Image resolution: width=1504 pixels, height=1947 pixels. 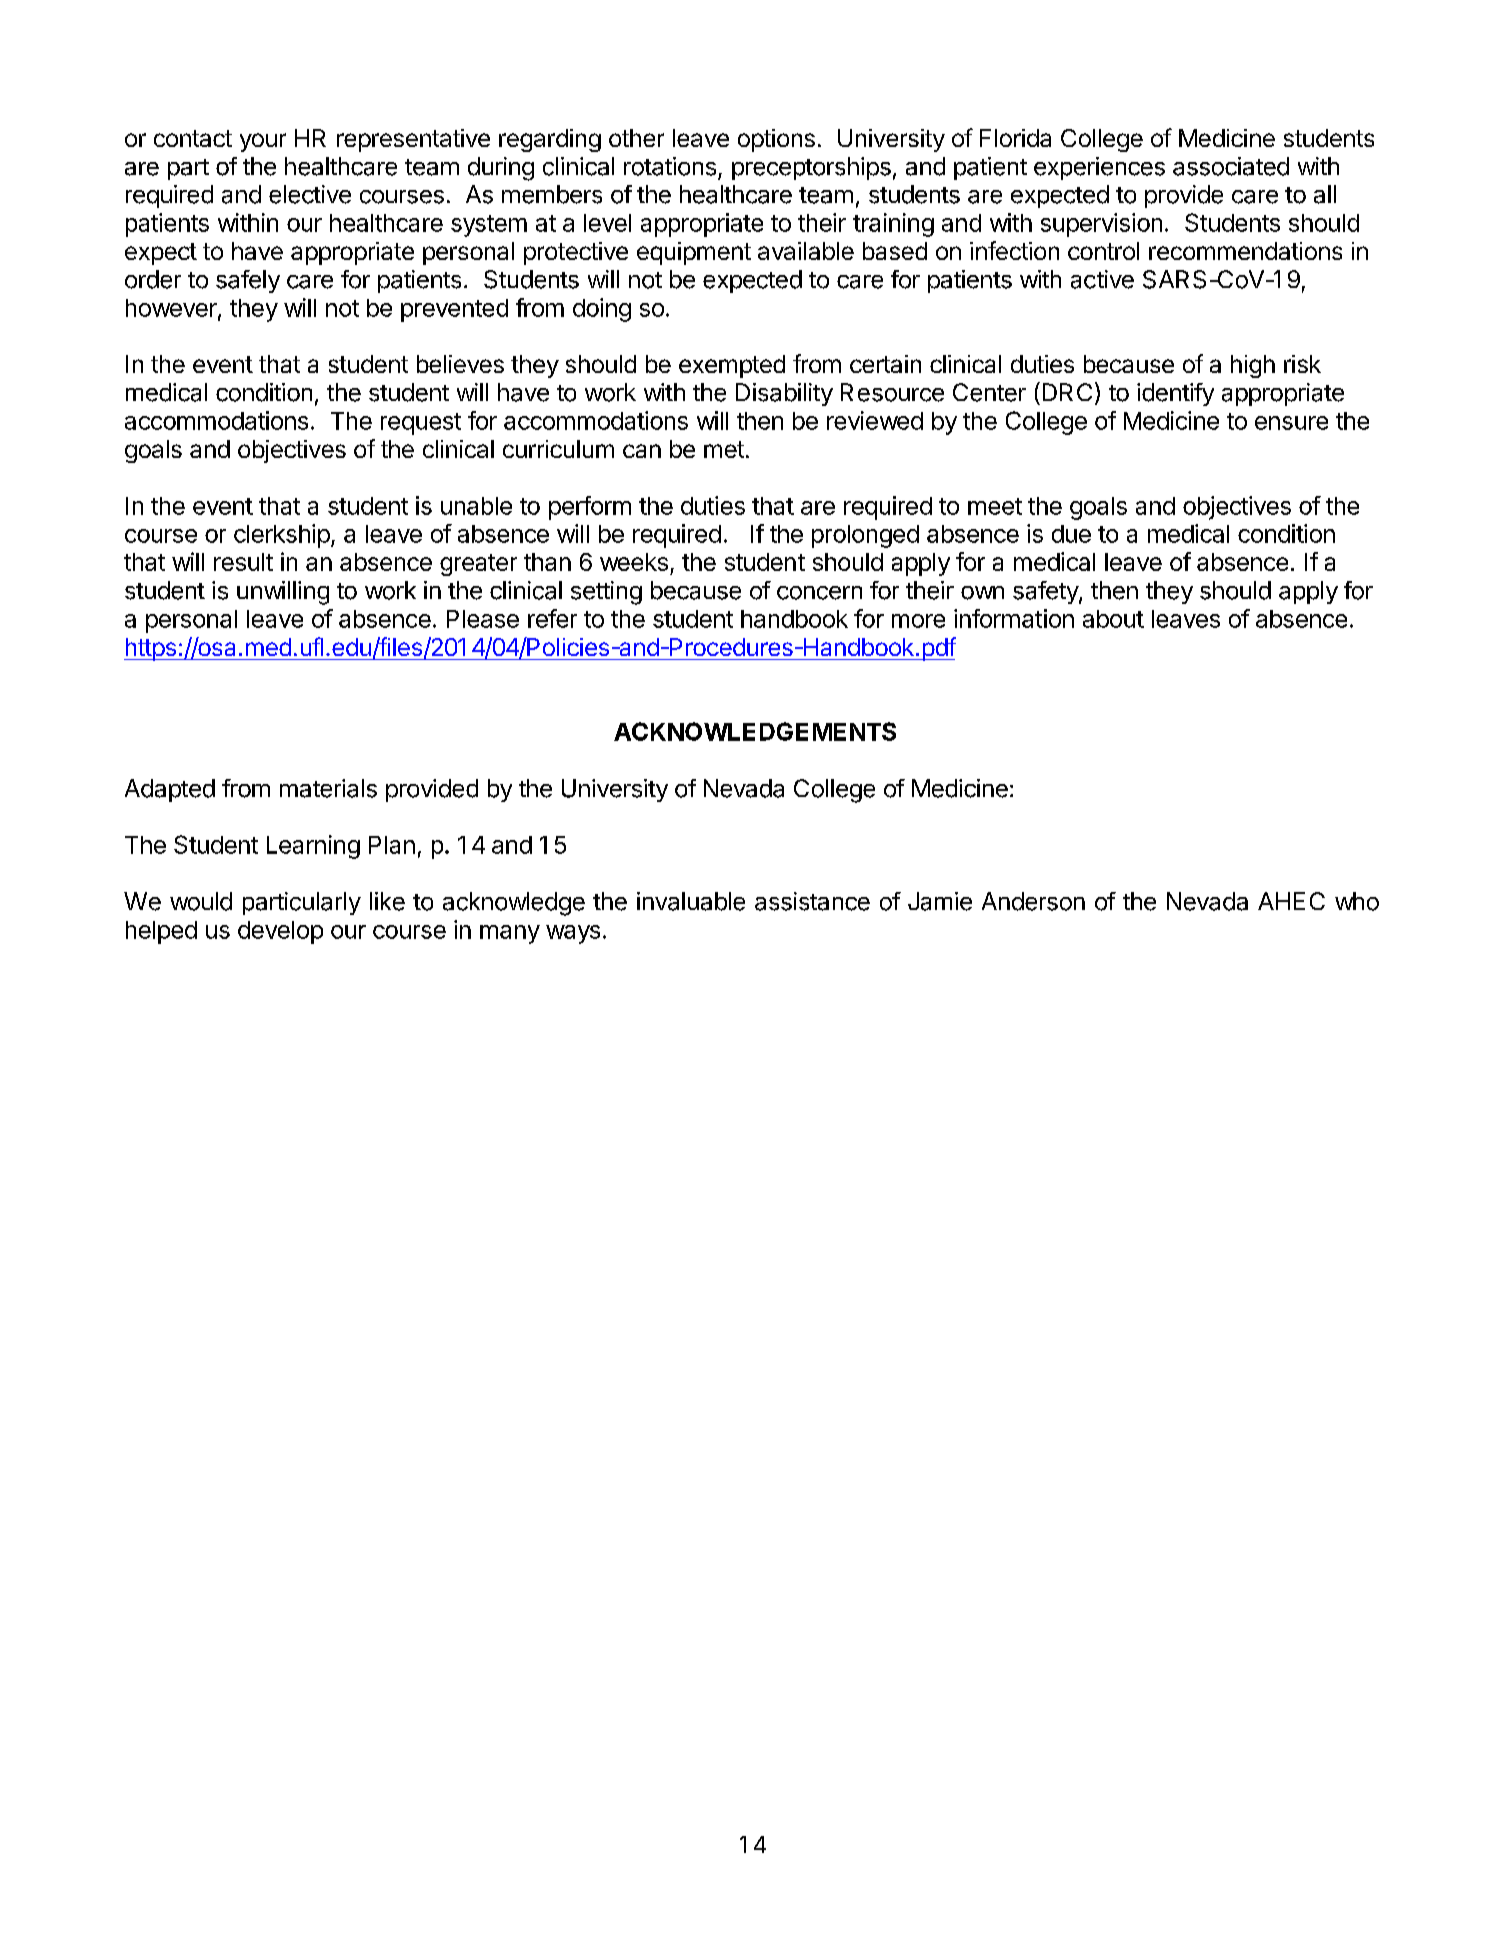 What do you see at coordinates (812, 901) in the screenshot?
I see `assistance` at bounding box center [812, 901].
